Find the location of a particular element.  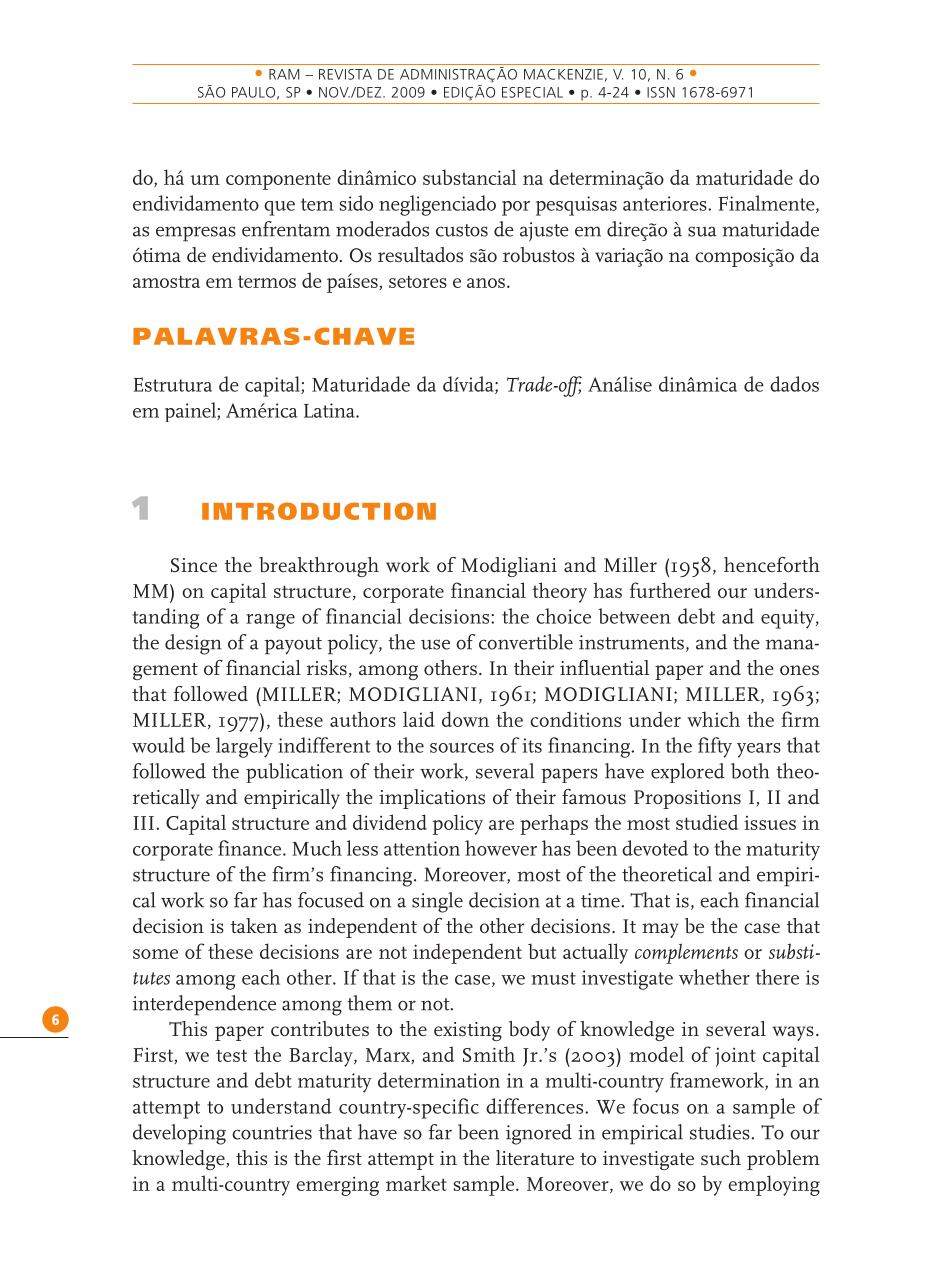

such is located at coordinates (721, 1158).
